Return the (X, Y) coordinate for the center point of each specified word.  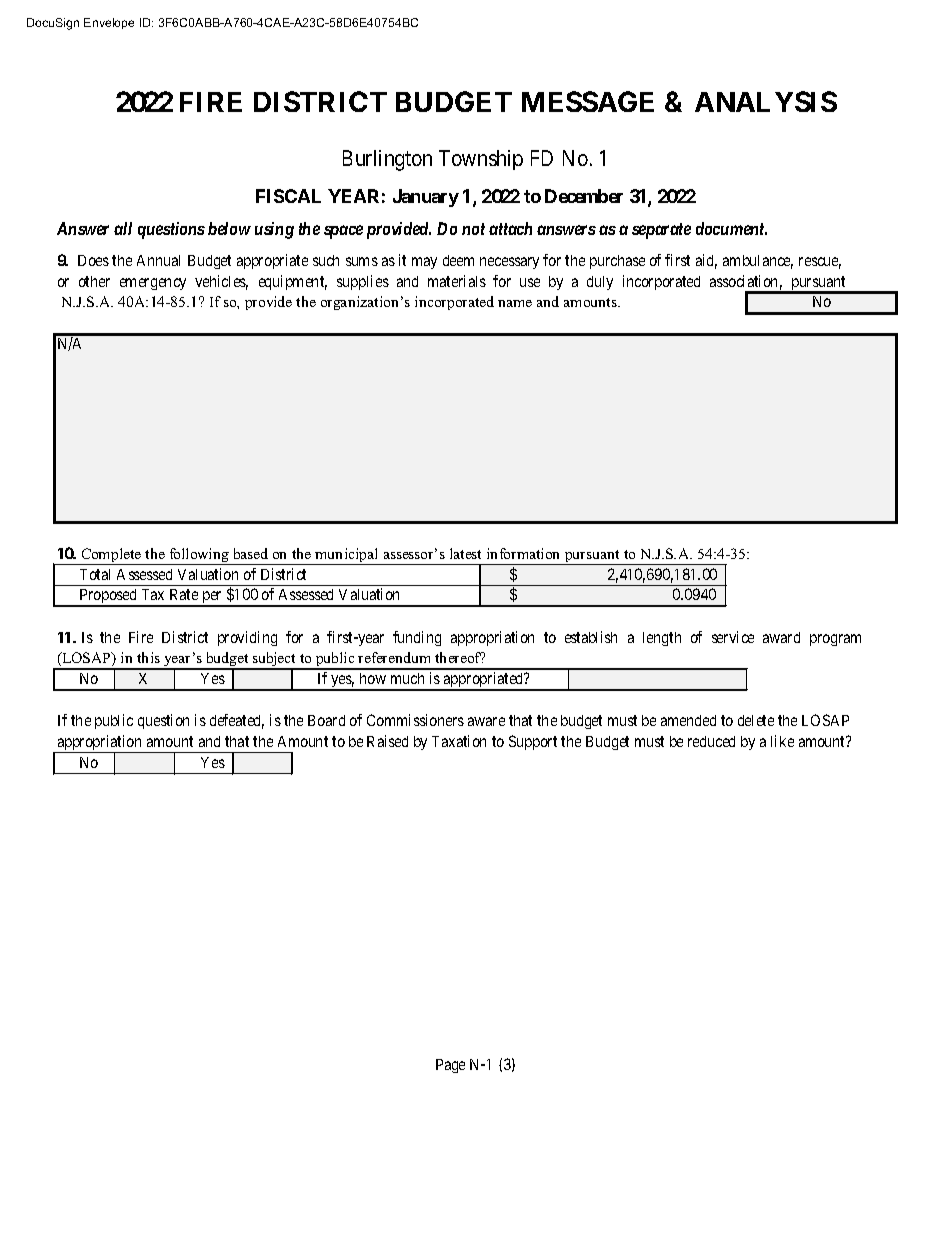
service (733, 637)
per (212, 599)
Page (450, 1066)
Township (481, 160)
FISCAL (288, 196)
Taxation (459, 741)
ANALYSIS (766, 101)
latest (465, 553)
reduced (711, 741)
